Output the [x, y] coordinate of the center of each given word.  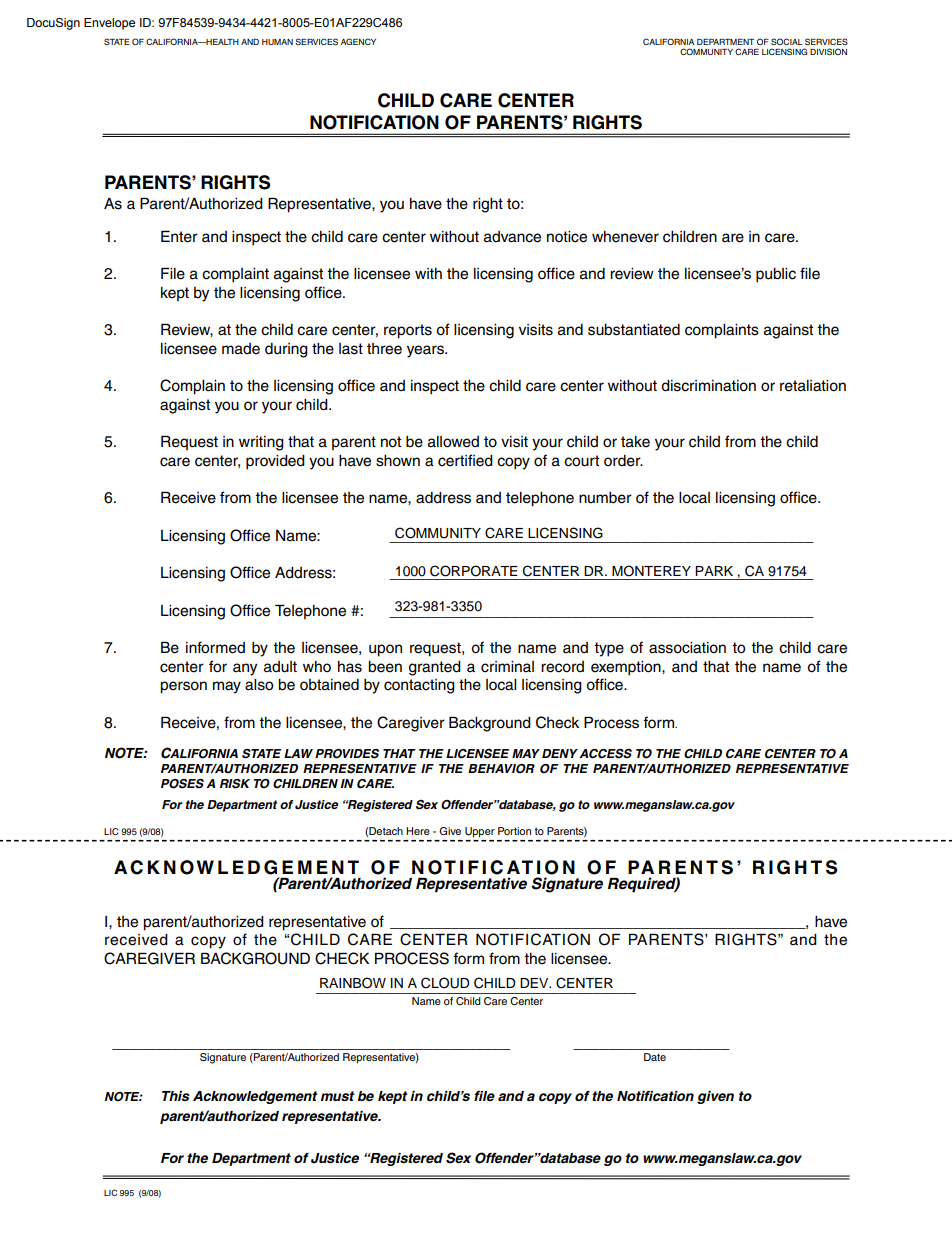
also [259, 685]
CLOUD [445, 983]
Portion [514, 831]
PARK [714, 571]
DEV [535, 983]
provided [275, 462]
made [241, 349]
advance [512, 237]
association [687, 648]
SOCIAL [787, 41]
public [776, 275]
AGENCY [358, 41]
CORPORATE [474, 571]
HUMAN [277, 42]
